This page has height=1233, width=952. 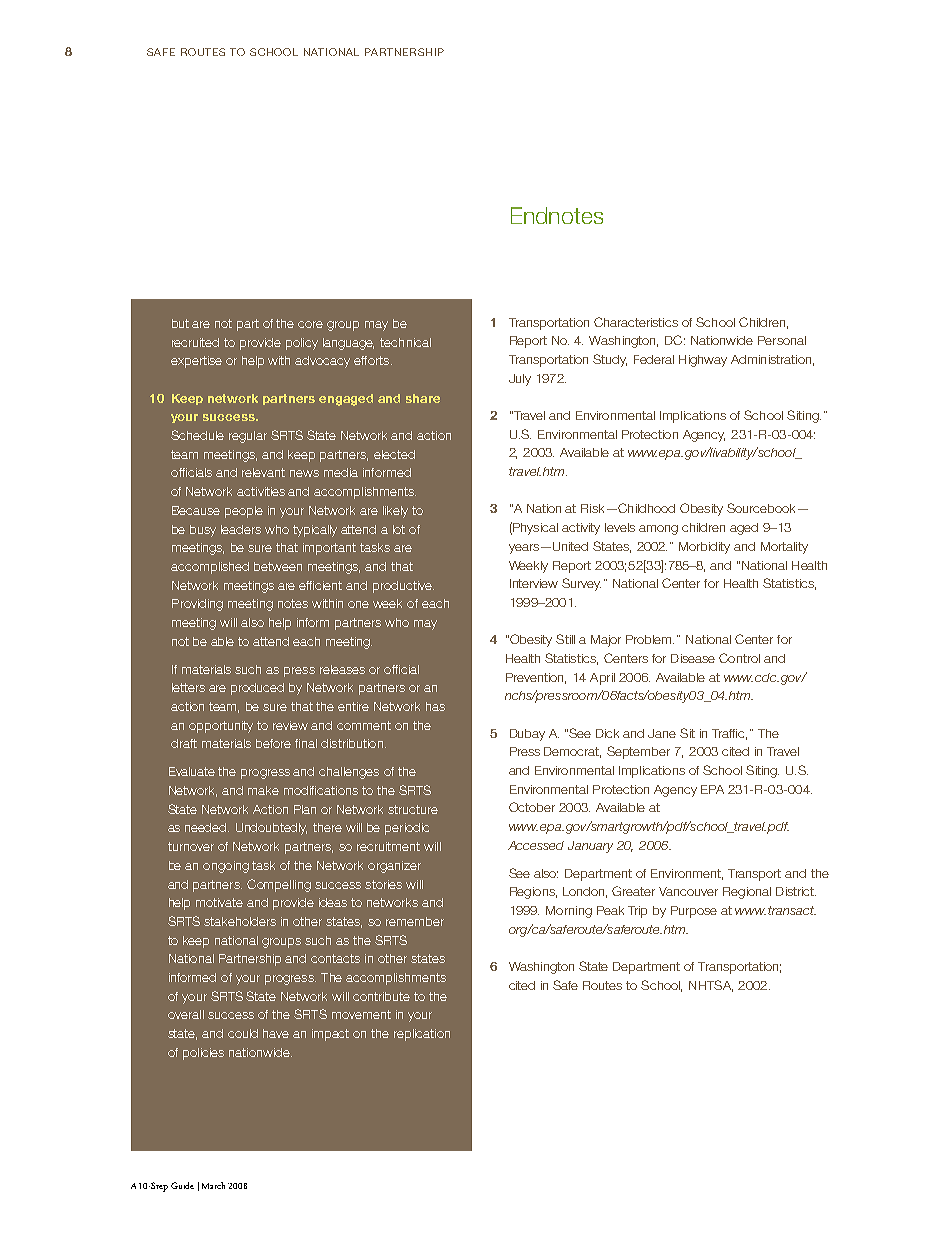 What do you see at coordinates (435, 706) in the page?
I see `has` at bounding box center [435, 706].
